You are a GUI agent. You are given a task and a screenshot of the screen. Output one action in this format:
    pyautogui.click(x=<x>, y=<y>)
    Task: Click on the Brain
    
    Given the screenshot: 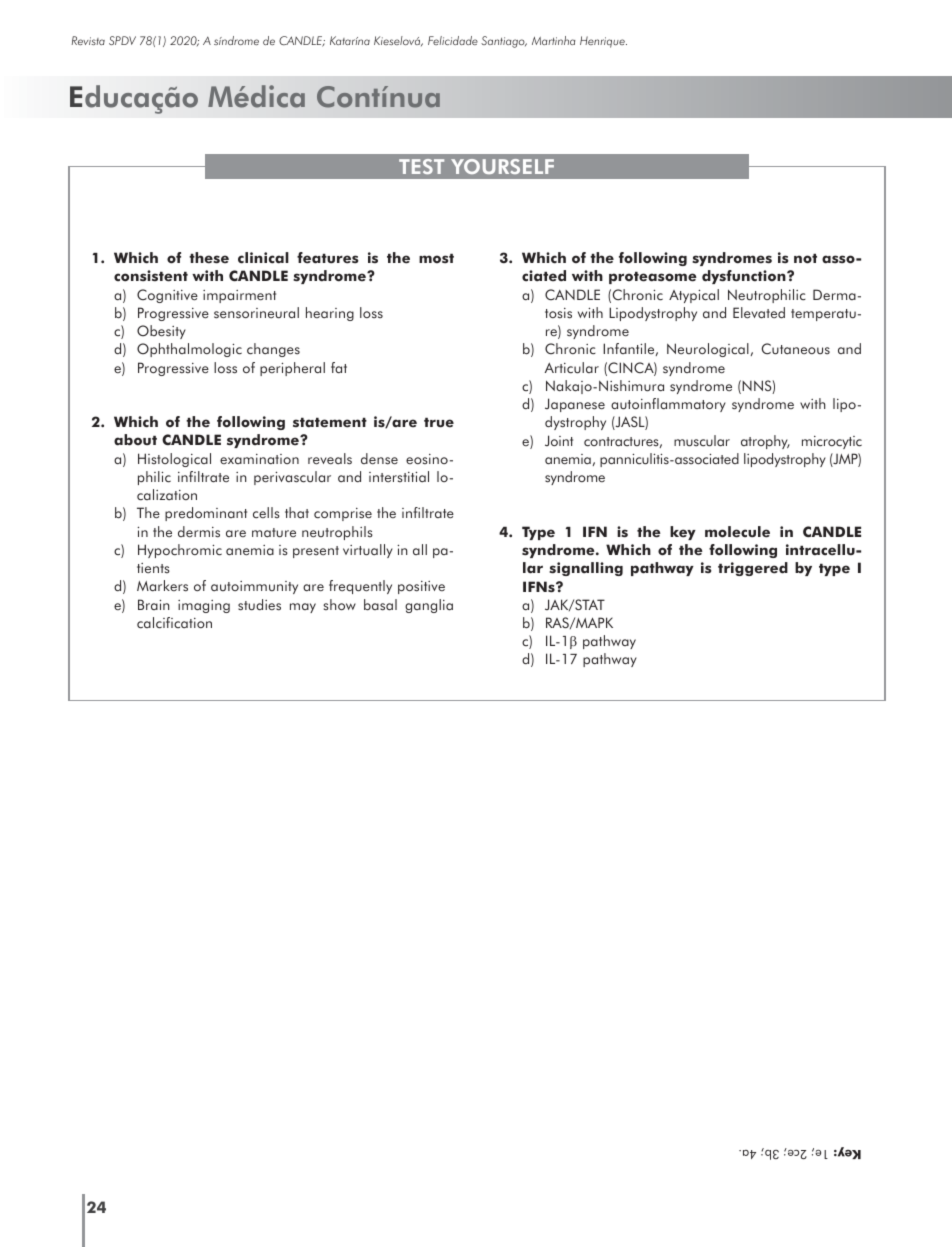 What is the action you would take?
    pyautogui.click(x=154, y=604)
